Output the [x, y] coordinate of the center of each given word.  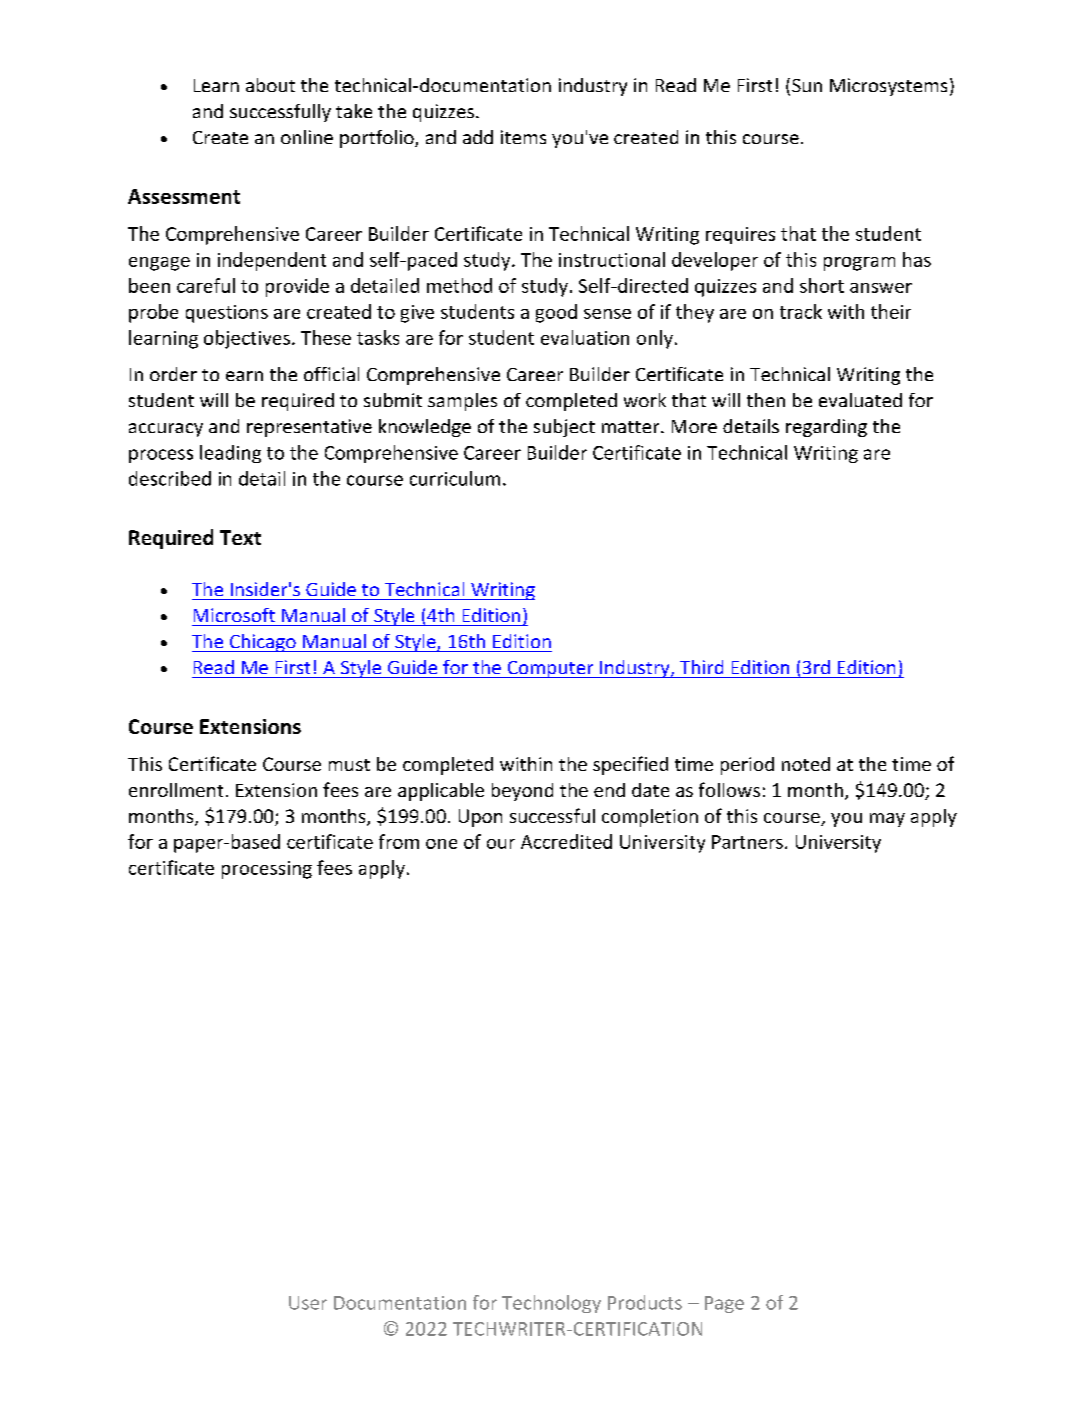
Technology [551, 1304]
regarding [826, 428]
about [270, 85]
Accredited [566, 841]
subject [564, 428]
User [308, 1303]
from [399, 841]
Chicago [262, 643]
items [523, 137]
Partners [747, 842]
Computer [550, 669]
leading [230, 454]
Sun [807, 85]
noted [806, 764]
